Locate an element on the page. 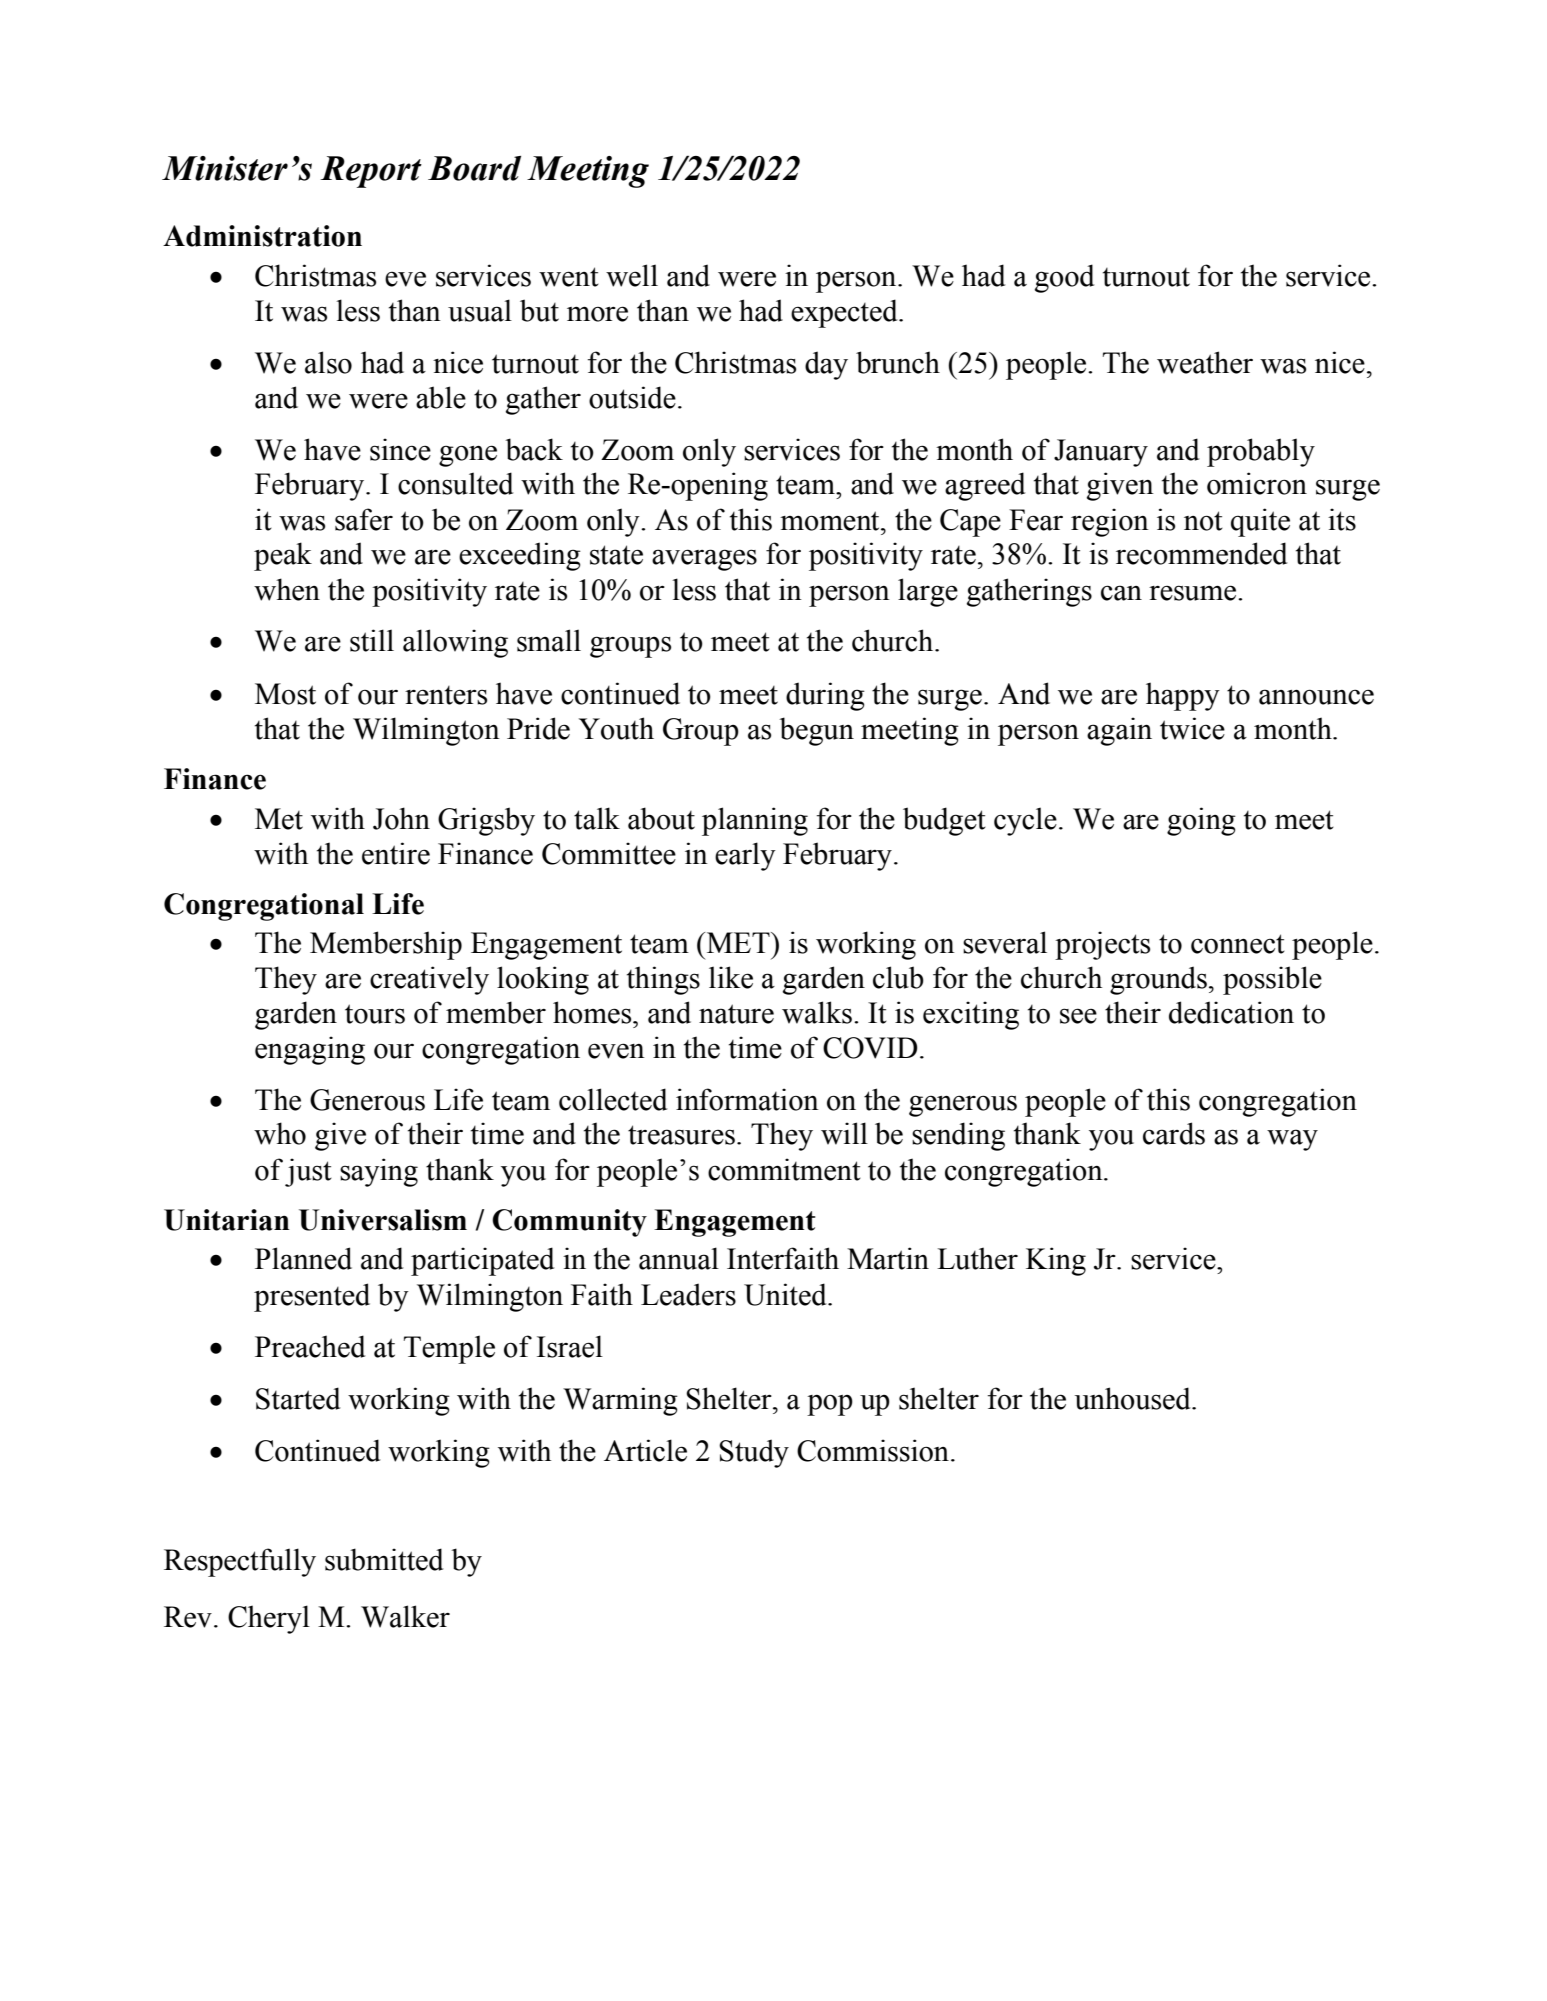 The image size is (1547, 2001). Most is located at coordinates (285, 694).
